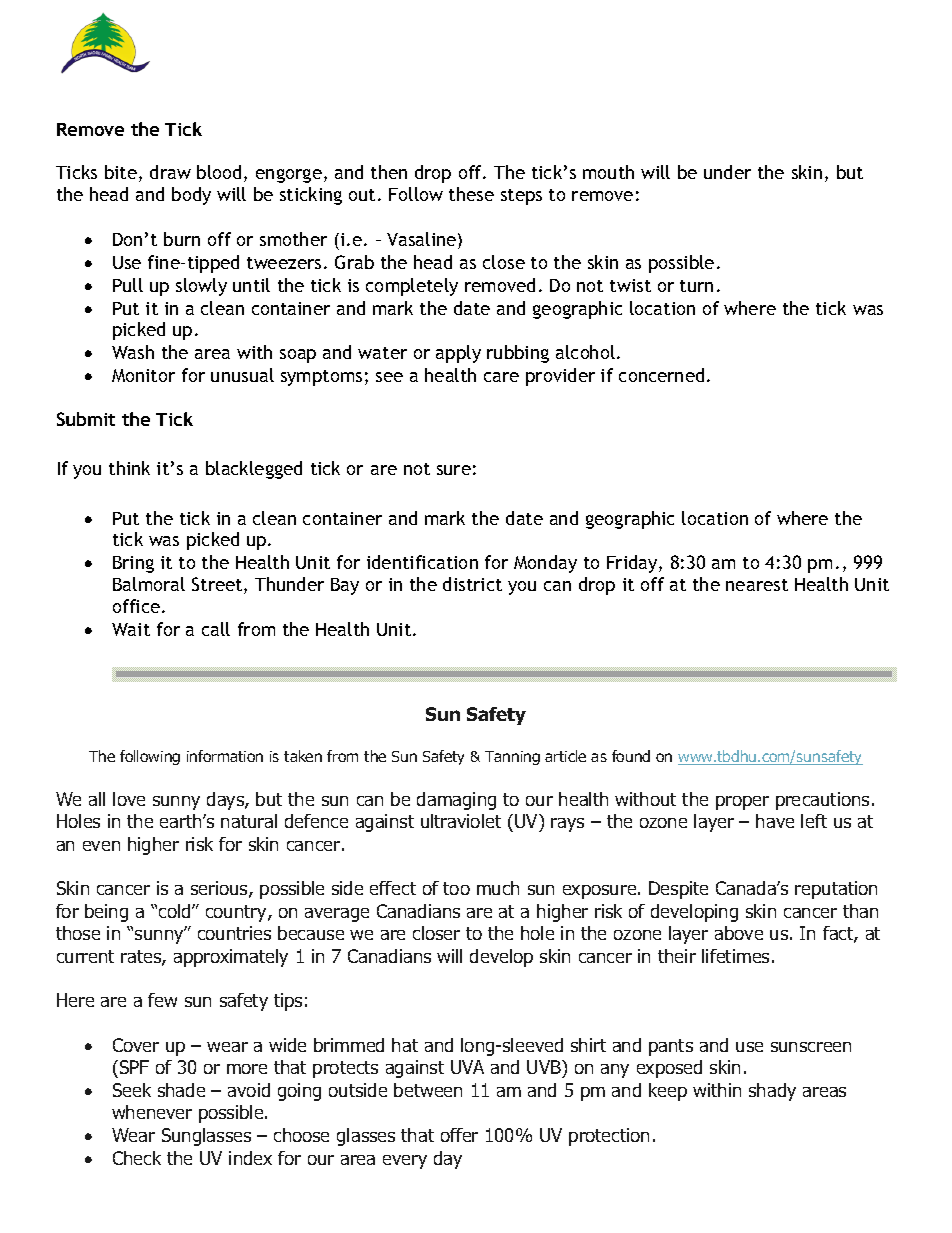 The height and width of the image is (1233, 952). Describe the element at coordinates (422, 562) in the image. I see `identification` at that location.
